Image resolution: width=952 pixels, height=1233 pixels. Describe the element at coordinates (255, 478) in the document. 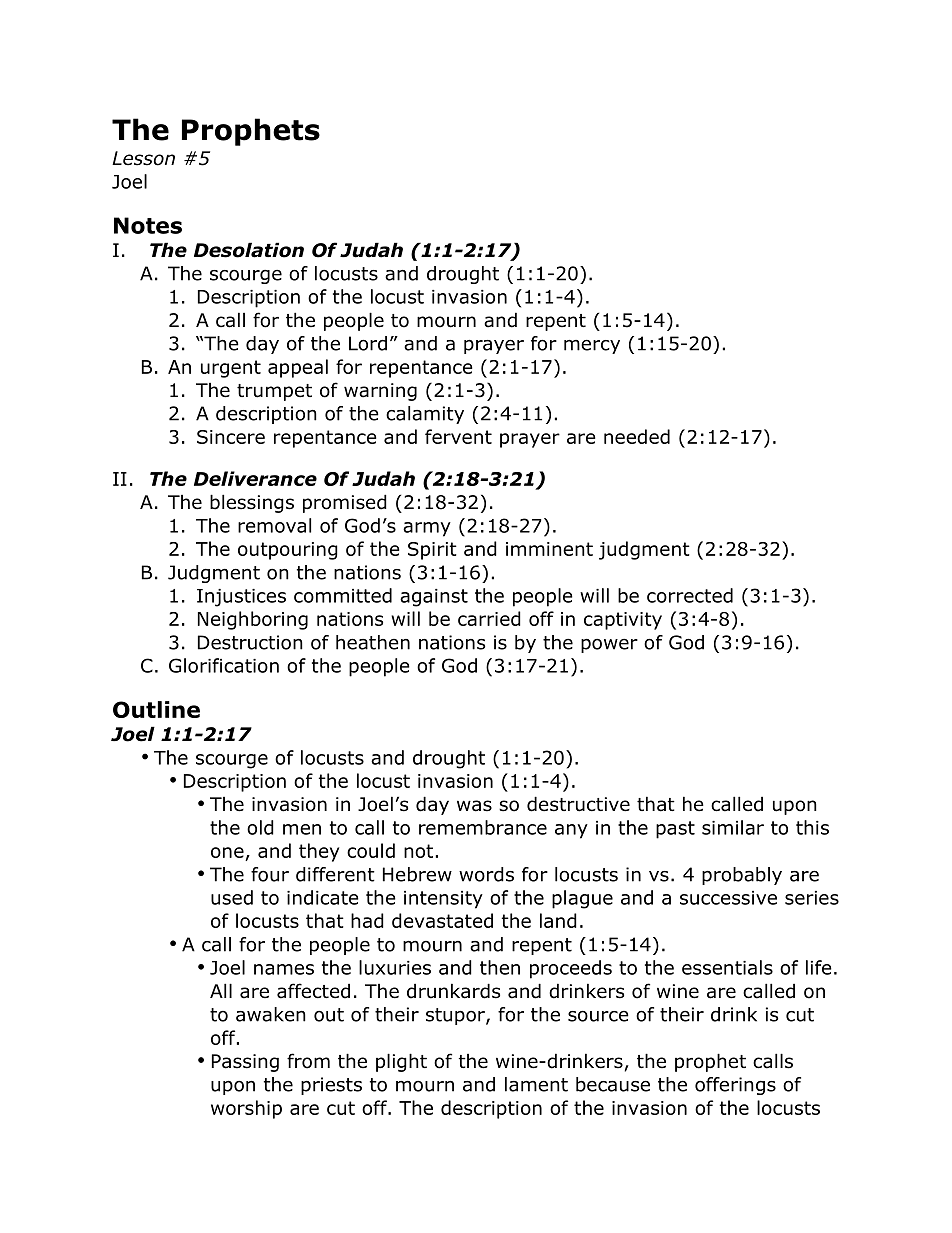

I see `Deliverance` at that location.
